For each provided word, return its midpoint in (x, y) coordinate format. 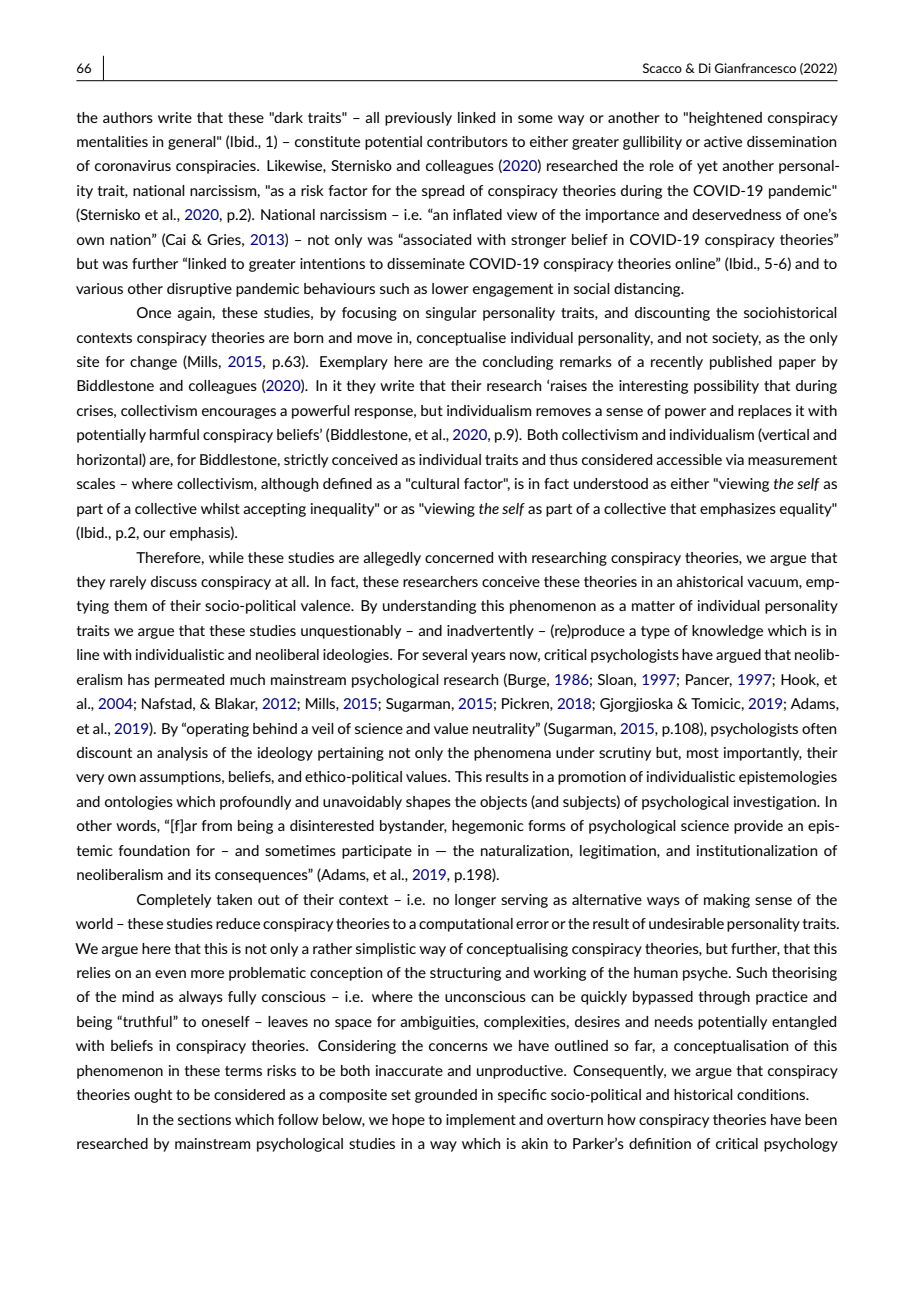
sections (204, 1119)
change (153, 363)
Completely (174, 901)
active (723, 141)
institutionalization (757, 850)
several (444, 654)
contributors (467, 141)
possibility (726, 387)
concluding (518, 363)
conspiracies (217, 167)
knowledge (727, 632)
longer (475, 901)
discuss (174, 581)
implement (481, 1121)
